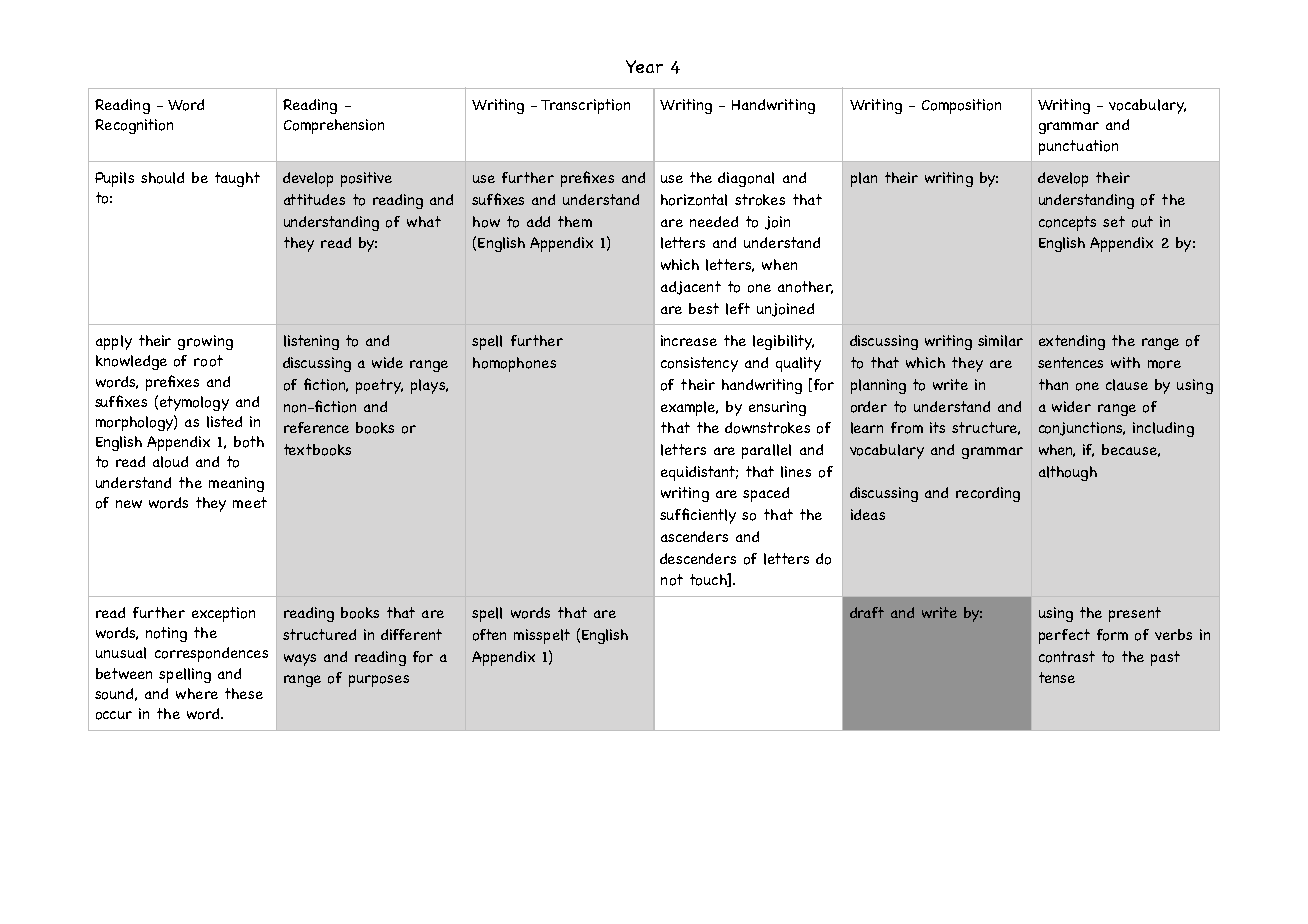 Image resolution: width=1308 pixels, height=924 pixels. I want to click on Year, so click(644, 66).
